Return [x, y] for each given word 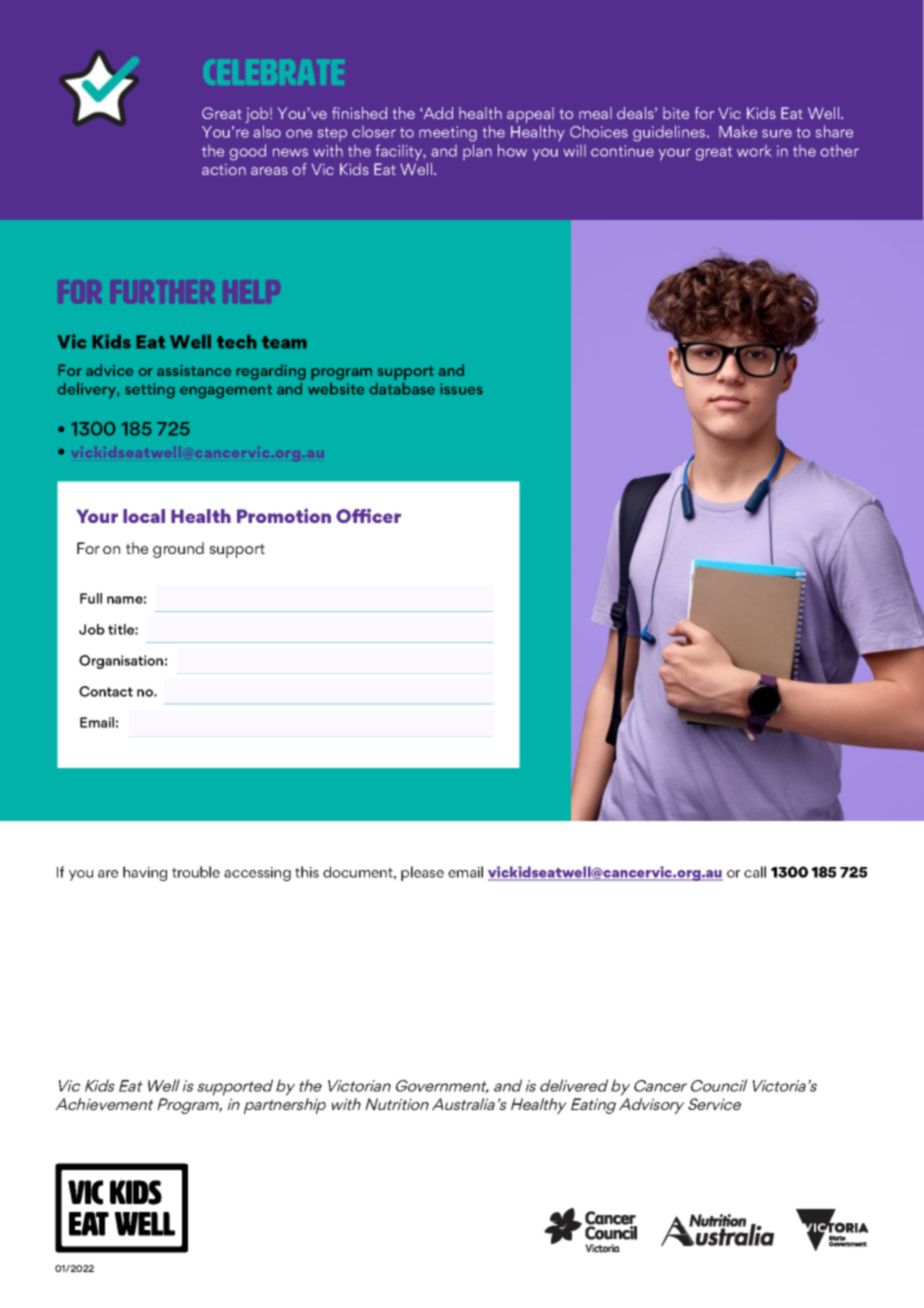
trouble [196, 872]
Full [91, 598]
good [247, 152]
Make [738, 132]
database [402, 388]
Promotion [284, 515]
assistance [194, 370]
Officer [368, 516]
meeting [448, 134]
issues [461, 389]
